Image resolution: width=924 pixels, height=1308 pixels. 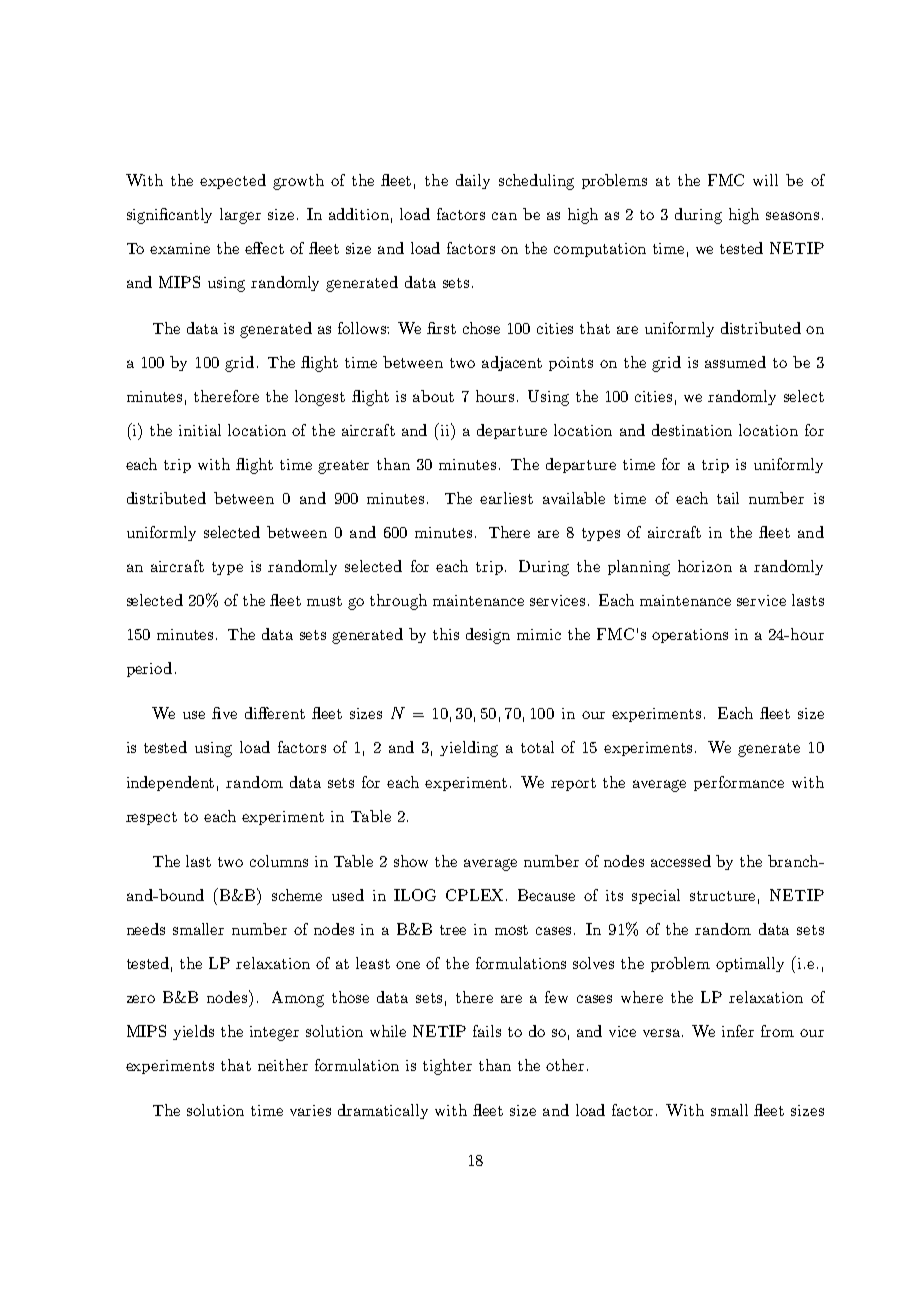 What do you see at coordinates (151, 818) in the screenshot?
I see `respect` at bounding box center [151, 818].
